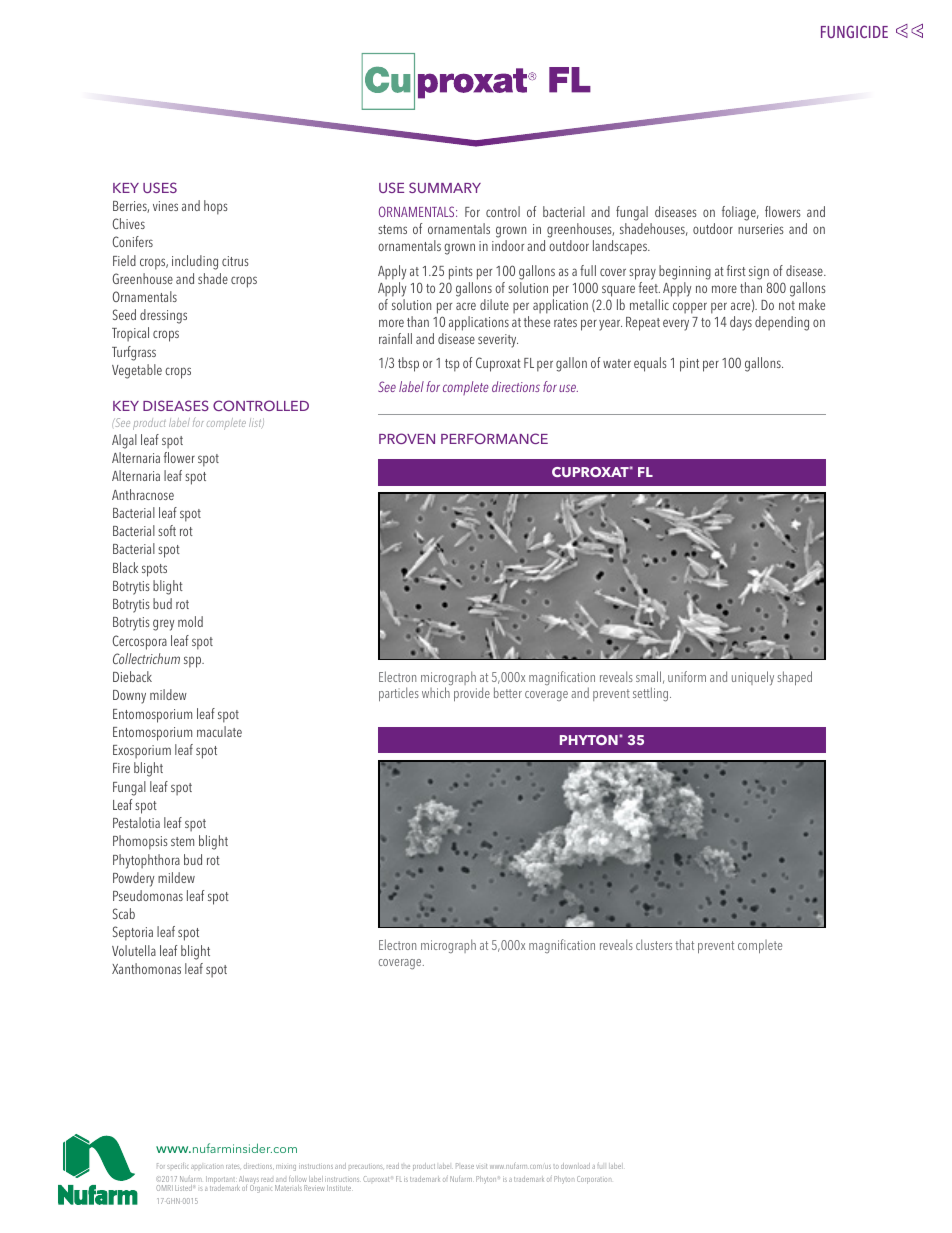 The width and height of the screenshot is (952, 1233). Describe the element at coordinates (215, 207) in the screenshot. I see `hops` at that location.
